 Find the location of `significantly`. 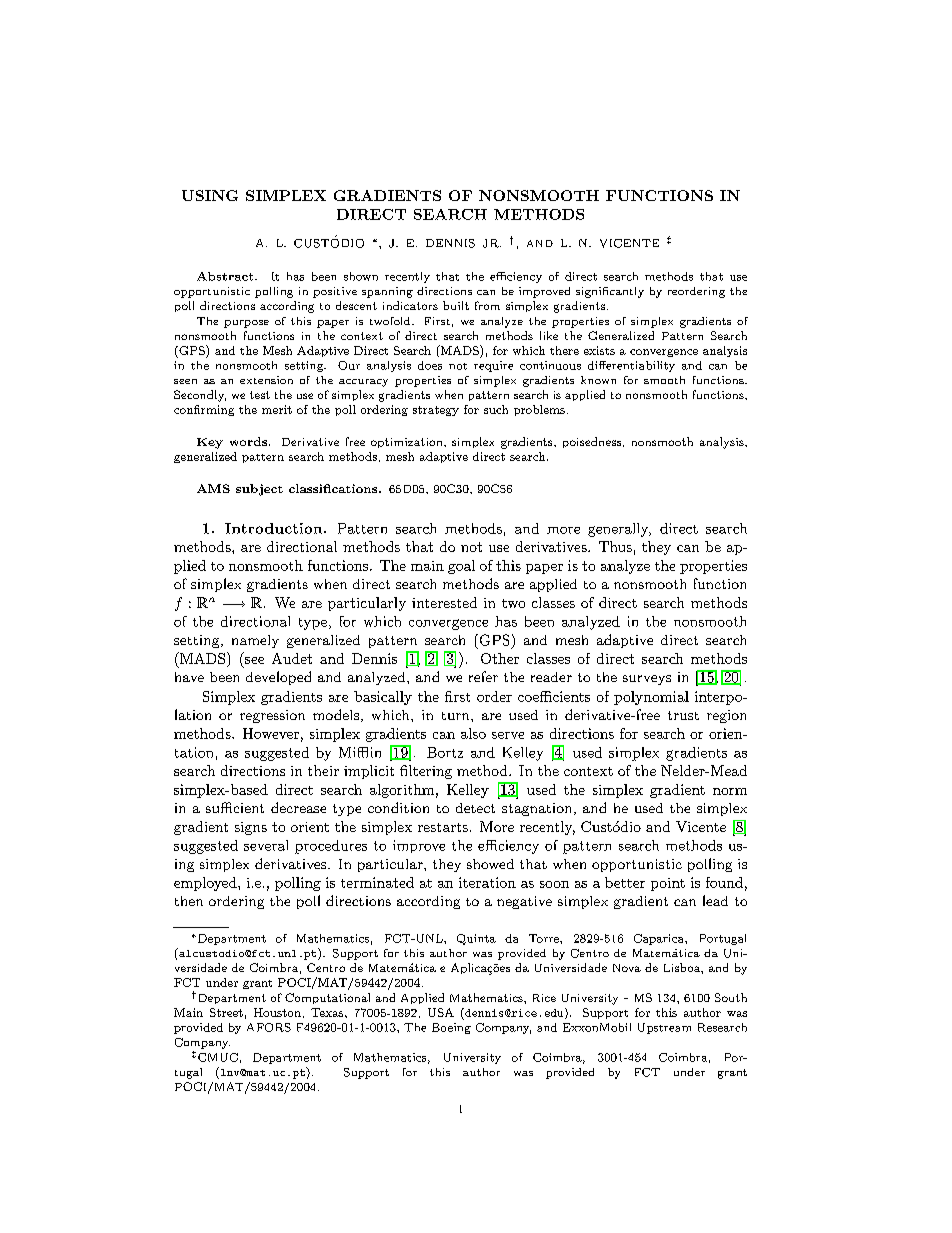

significantly is located at coordinates (610, 292).
